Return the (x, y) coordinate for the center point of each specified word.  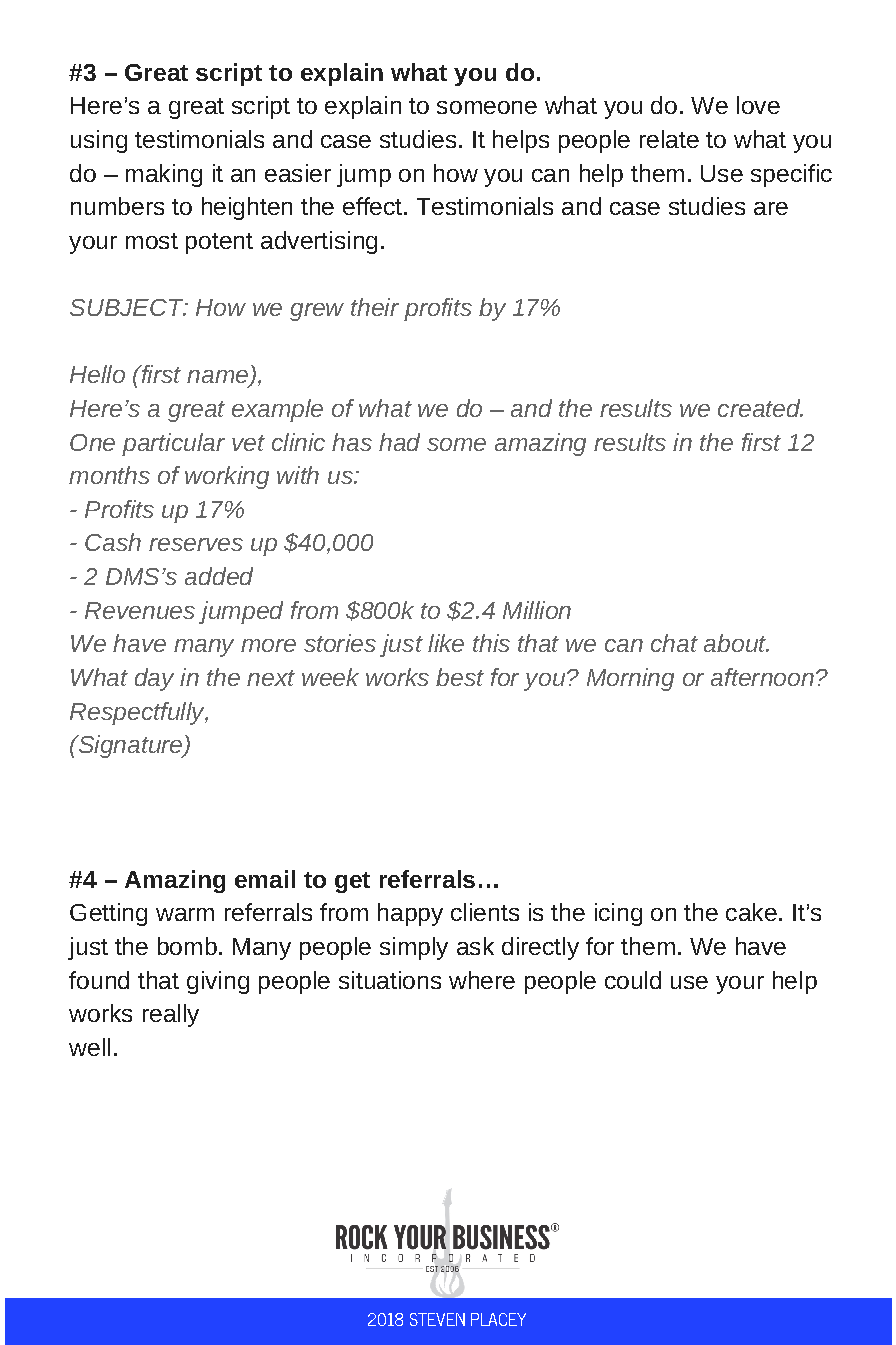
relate (669, 139)
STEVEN (437, 1319)
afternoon (762, 677)
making (164, 175)
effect (374, 206)
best (460, 677)
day (154, 679)
